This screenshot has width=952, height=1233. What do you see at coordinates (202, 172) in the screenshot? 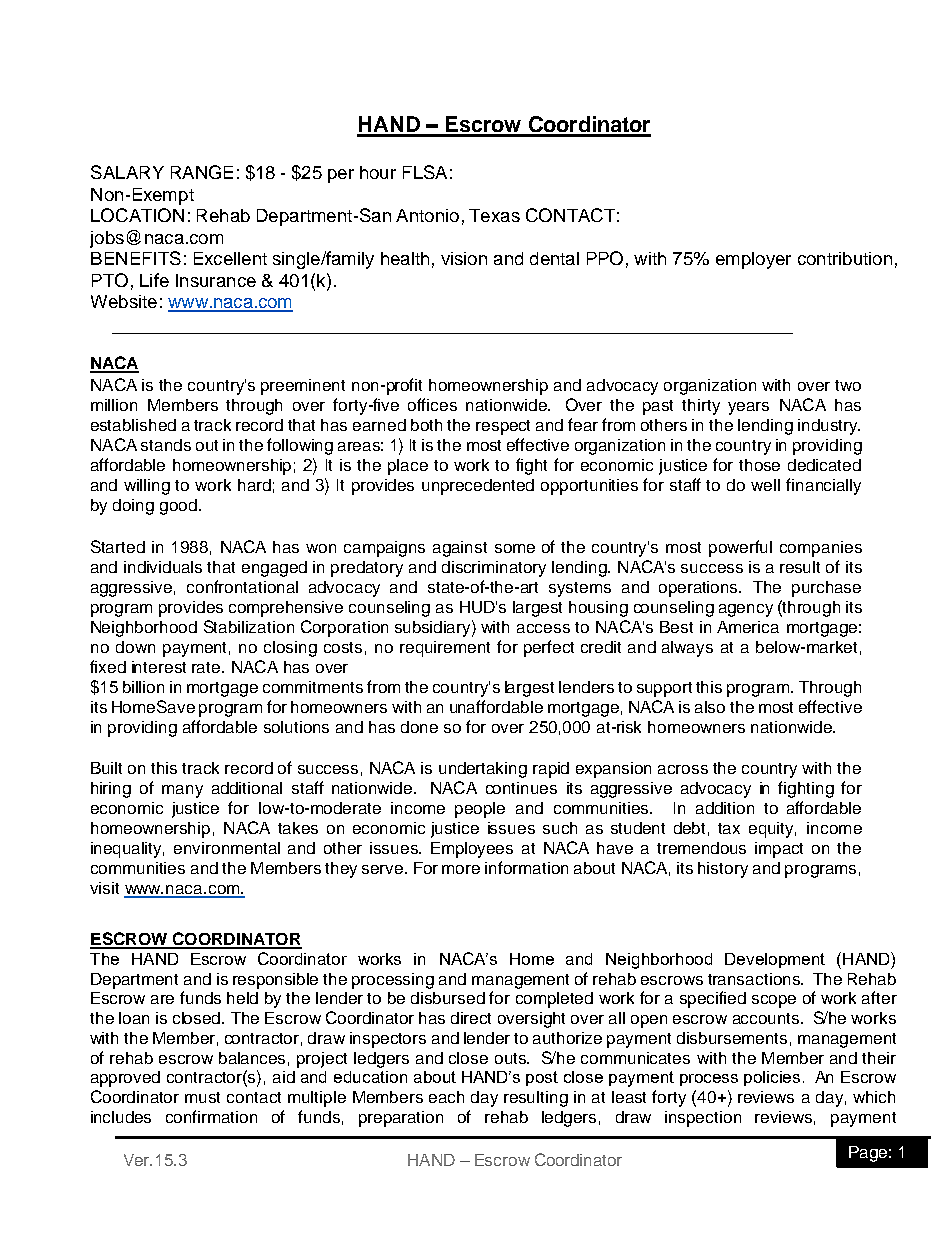
I see `RANGE` at bounding box center [202, 172].
